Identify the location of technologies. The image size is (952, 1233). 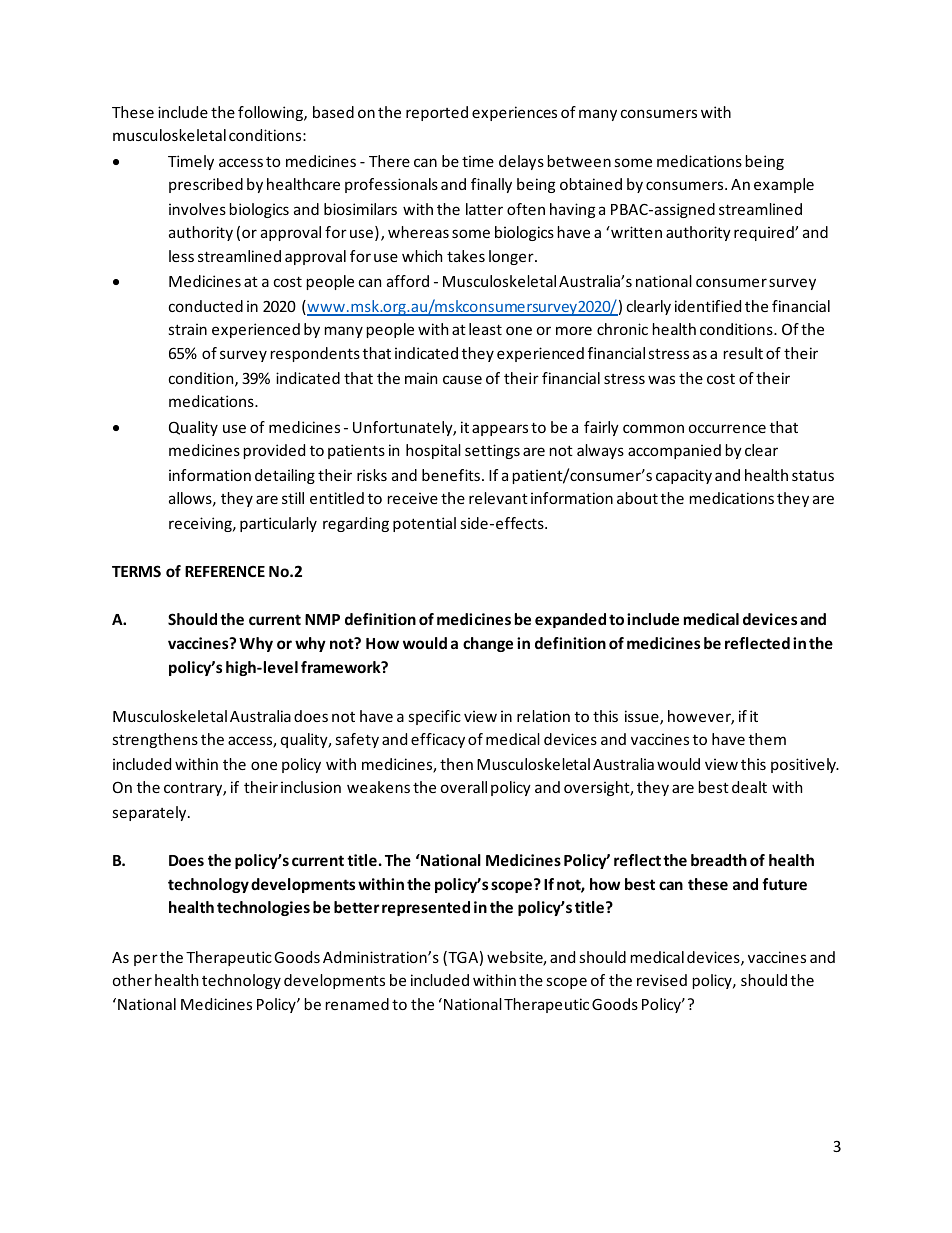
(263, 908).
